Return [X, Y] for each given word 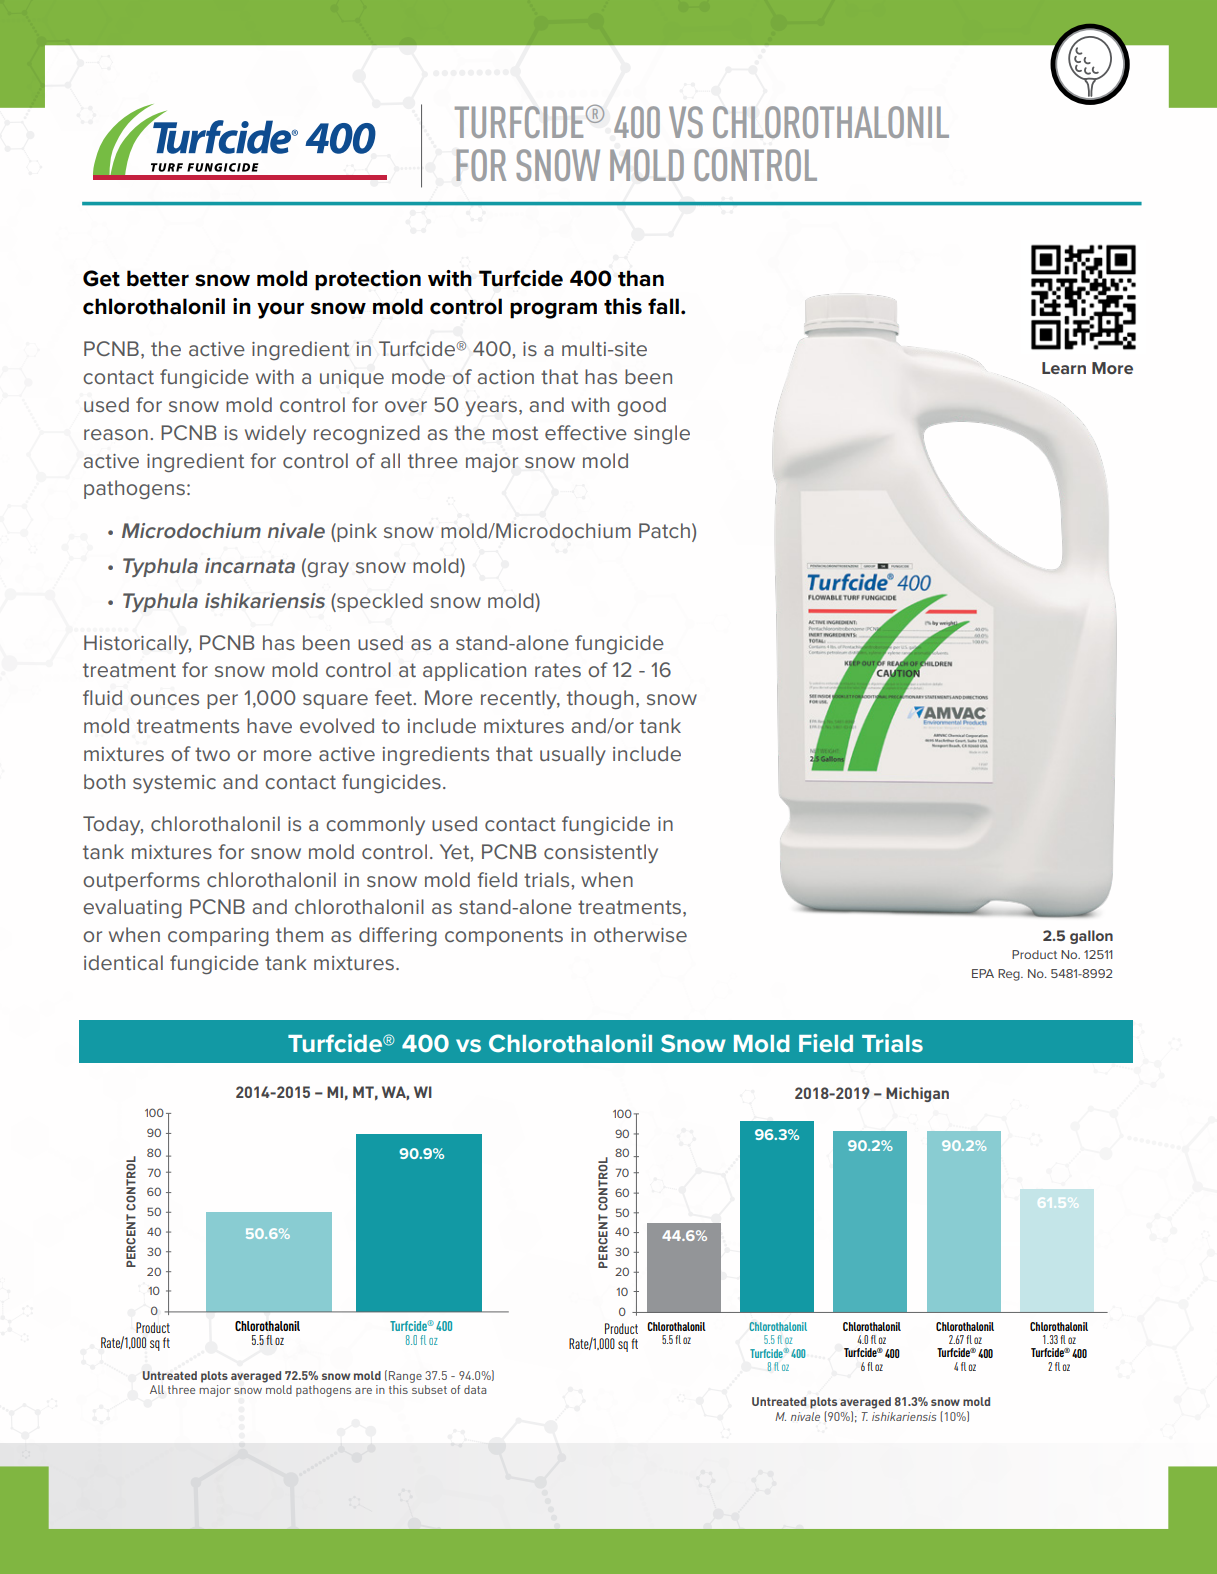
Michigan [917, 1094]
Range [405, 1377]
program [553, 310]
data [475, 1389]
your [280, 310]
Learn [1064, 368]
